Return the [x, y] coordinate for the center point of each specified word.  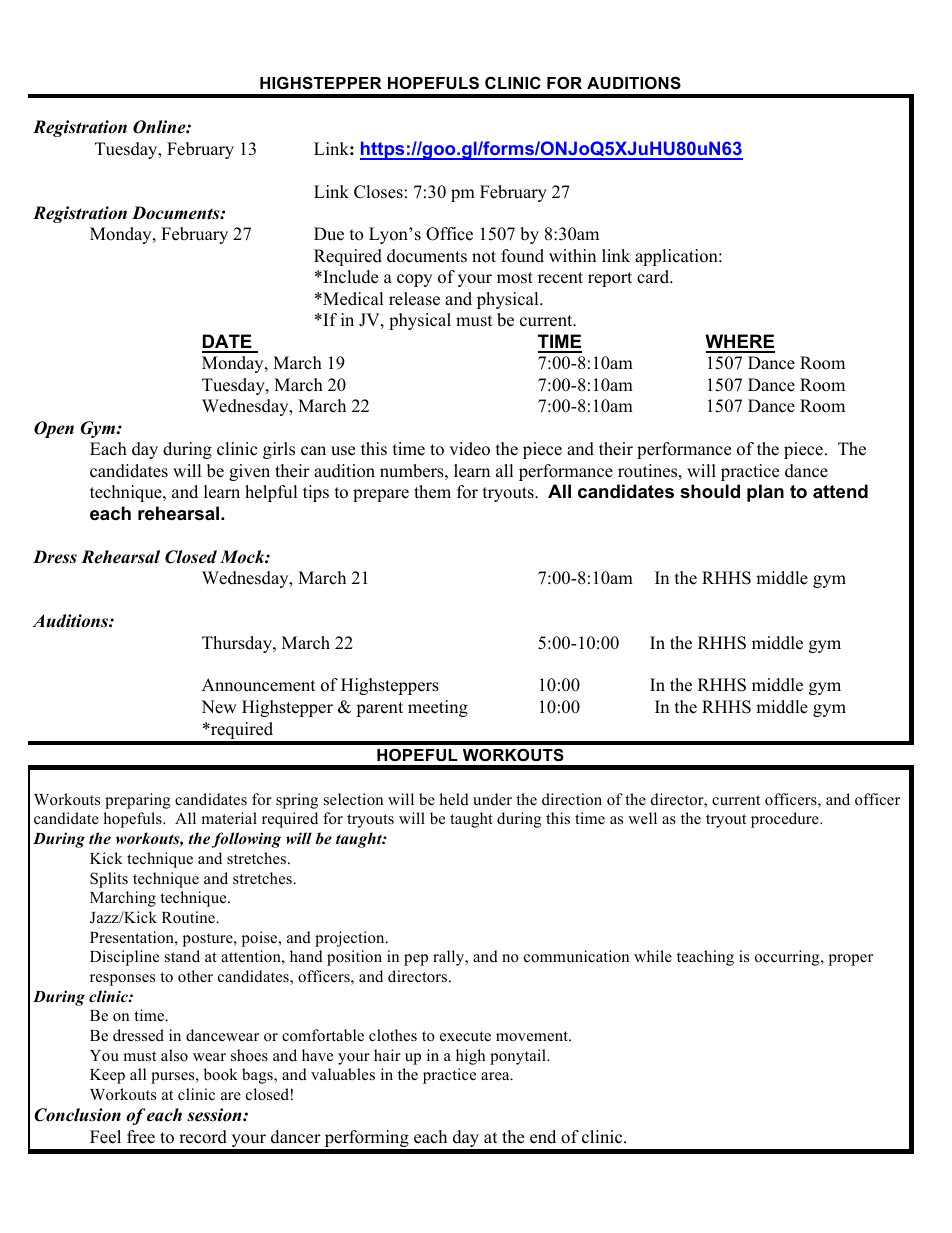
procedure [786, 820]
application [677, 257]
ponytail [519, 1057]
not [484, 257]
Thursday [238, 644]
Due [329, 234]
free [141, 1137]
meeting [438, 708]
